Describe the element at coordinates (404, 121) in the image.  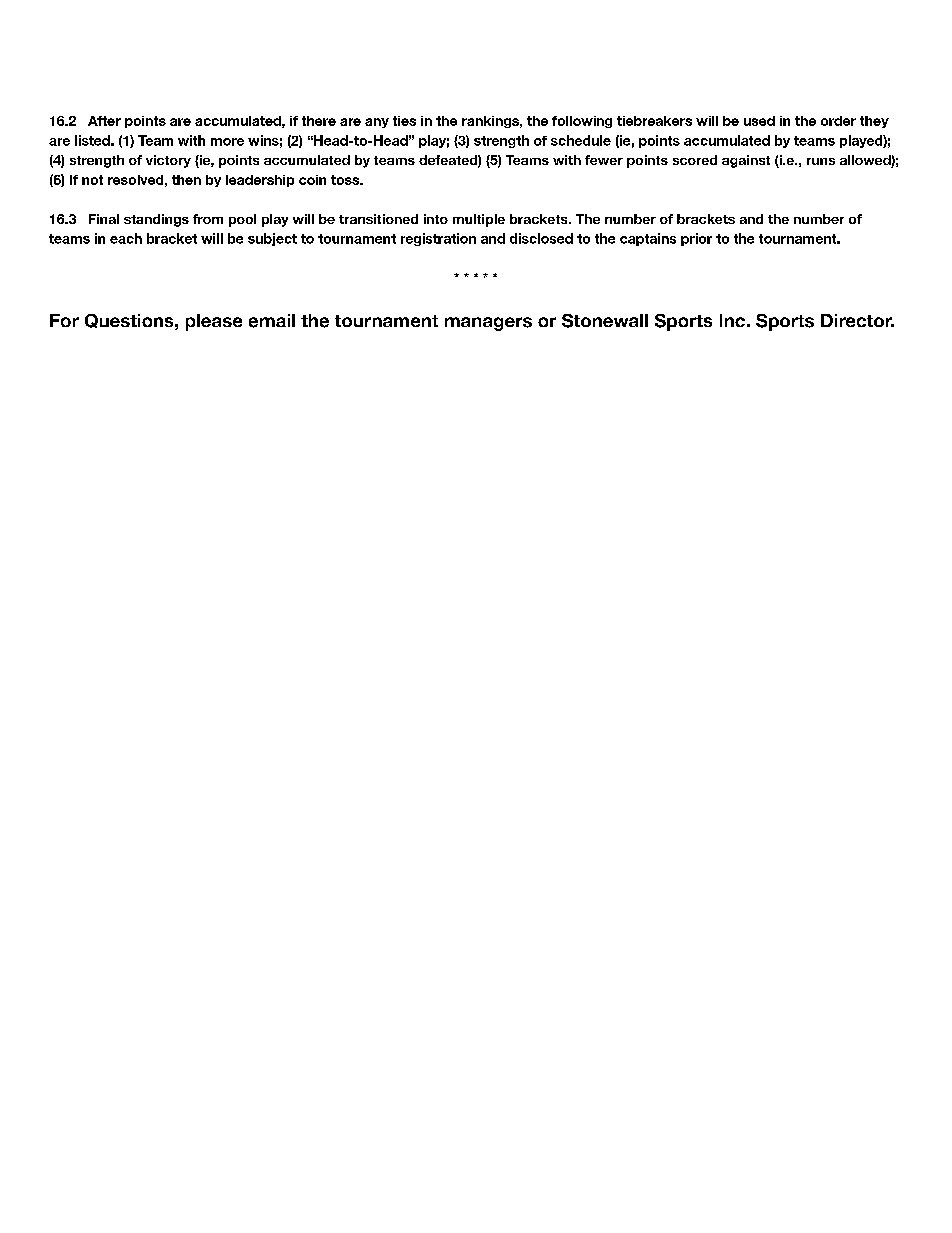
I see `ties` at that location.
